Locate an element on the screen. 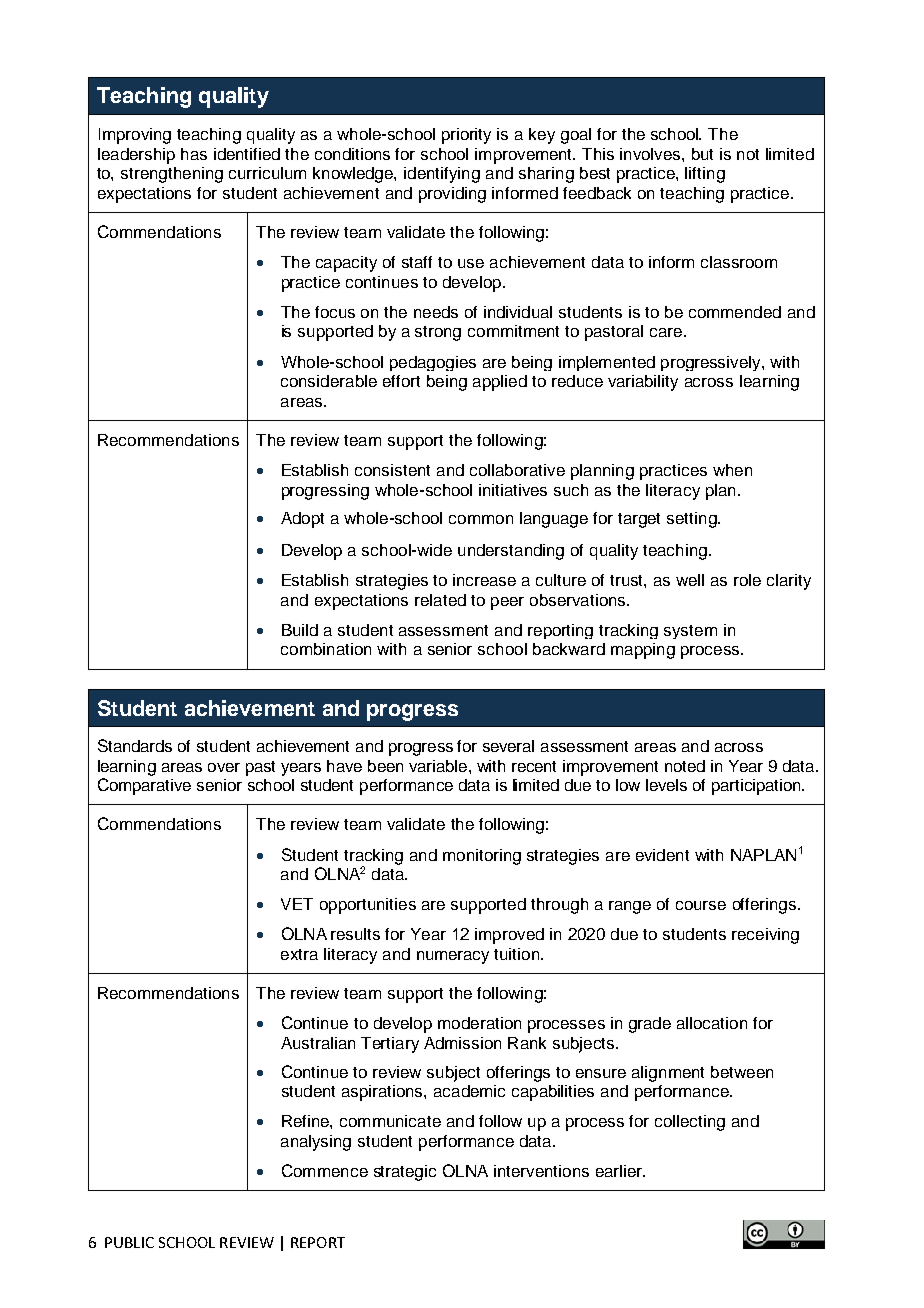 This screenshot has width=924, height=1308. PUBLIC is located at coordinates (129, 1242).
